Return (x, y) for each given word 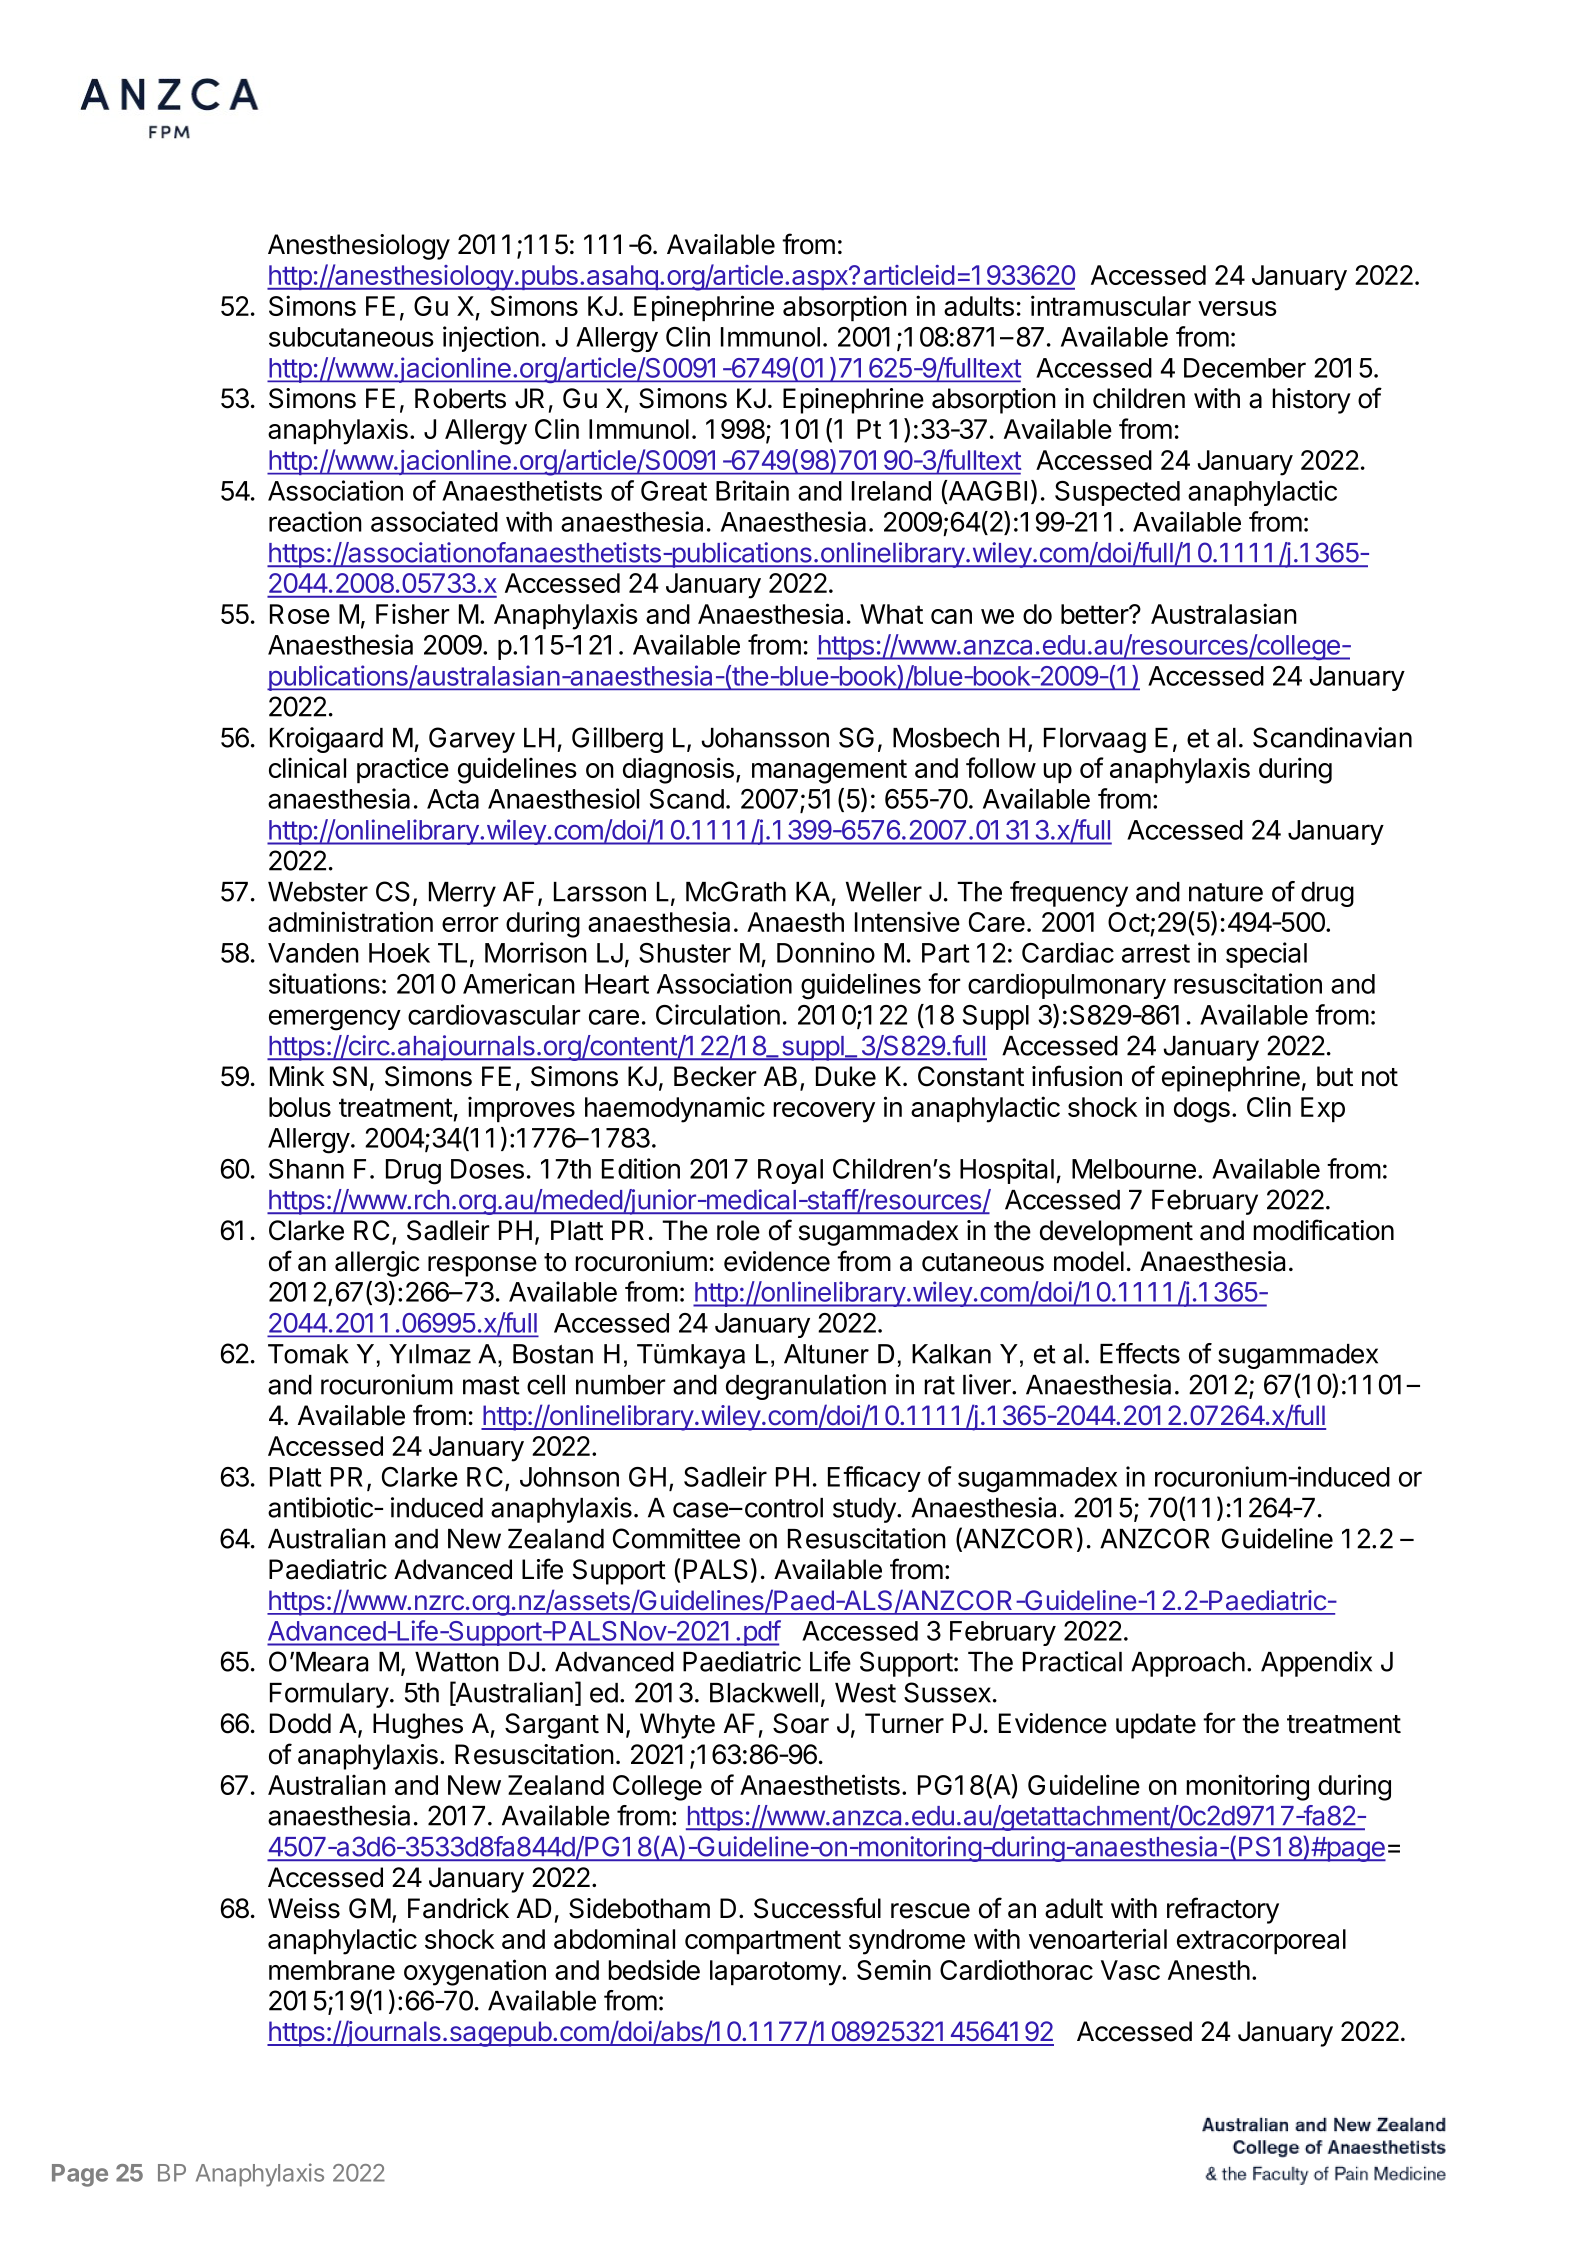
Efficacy (874, 1479)
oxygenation (475, 1972)
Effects (1140, 1353)
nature (1226, 892)
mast (491, 1385)
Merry (462, 894)
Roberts (460, 398)
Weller (884, 892)
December (1245, 368)
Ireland (891, 491)
